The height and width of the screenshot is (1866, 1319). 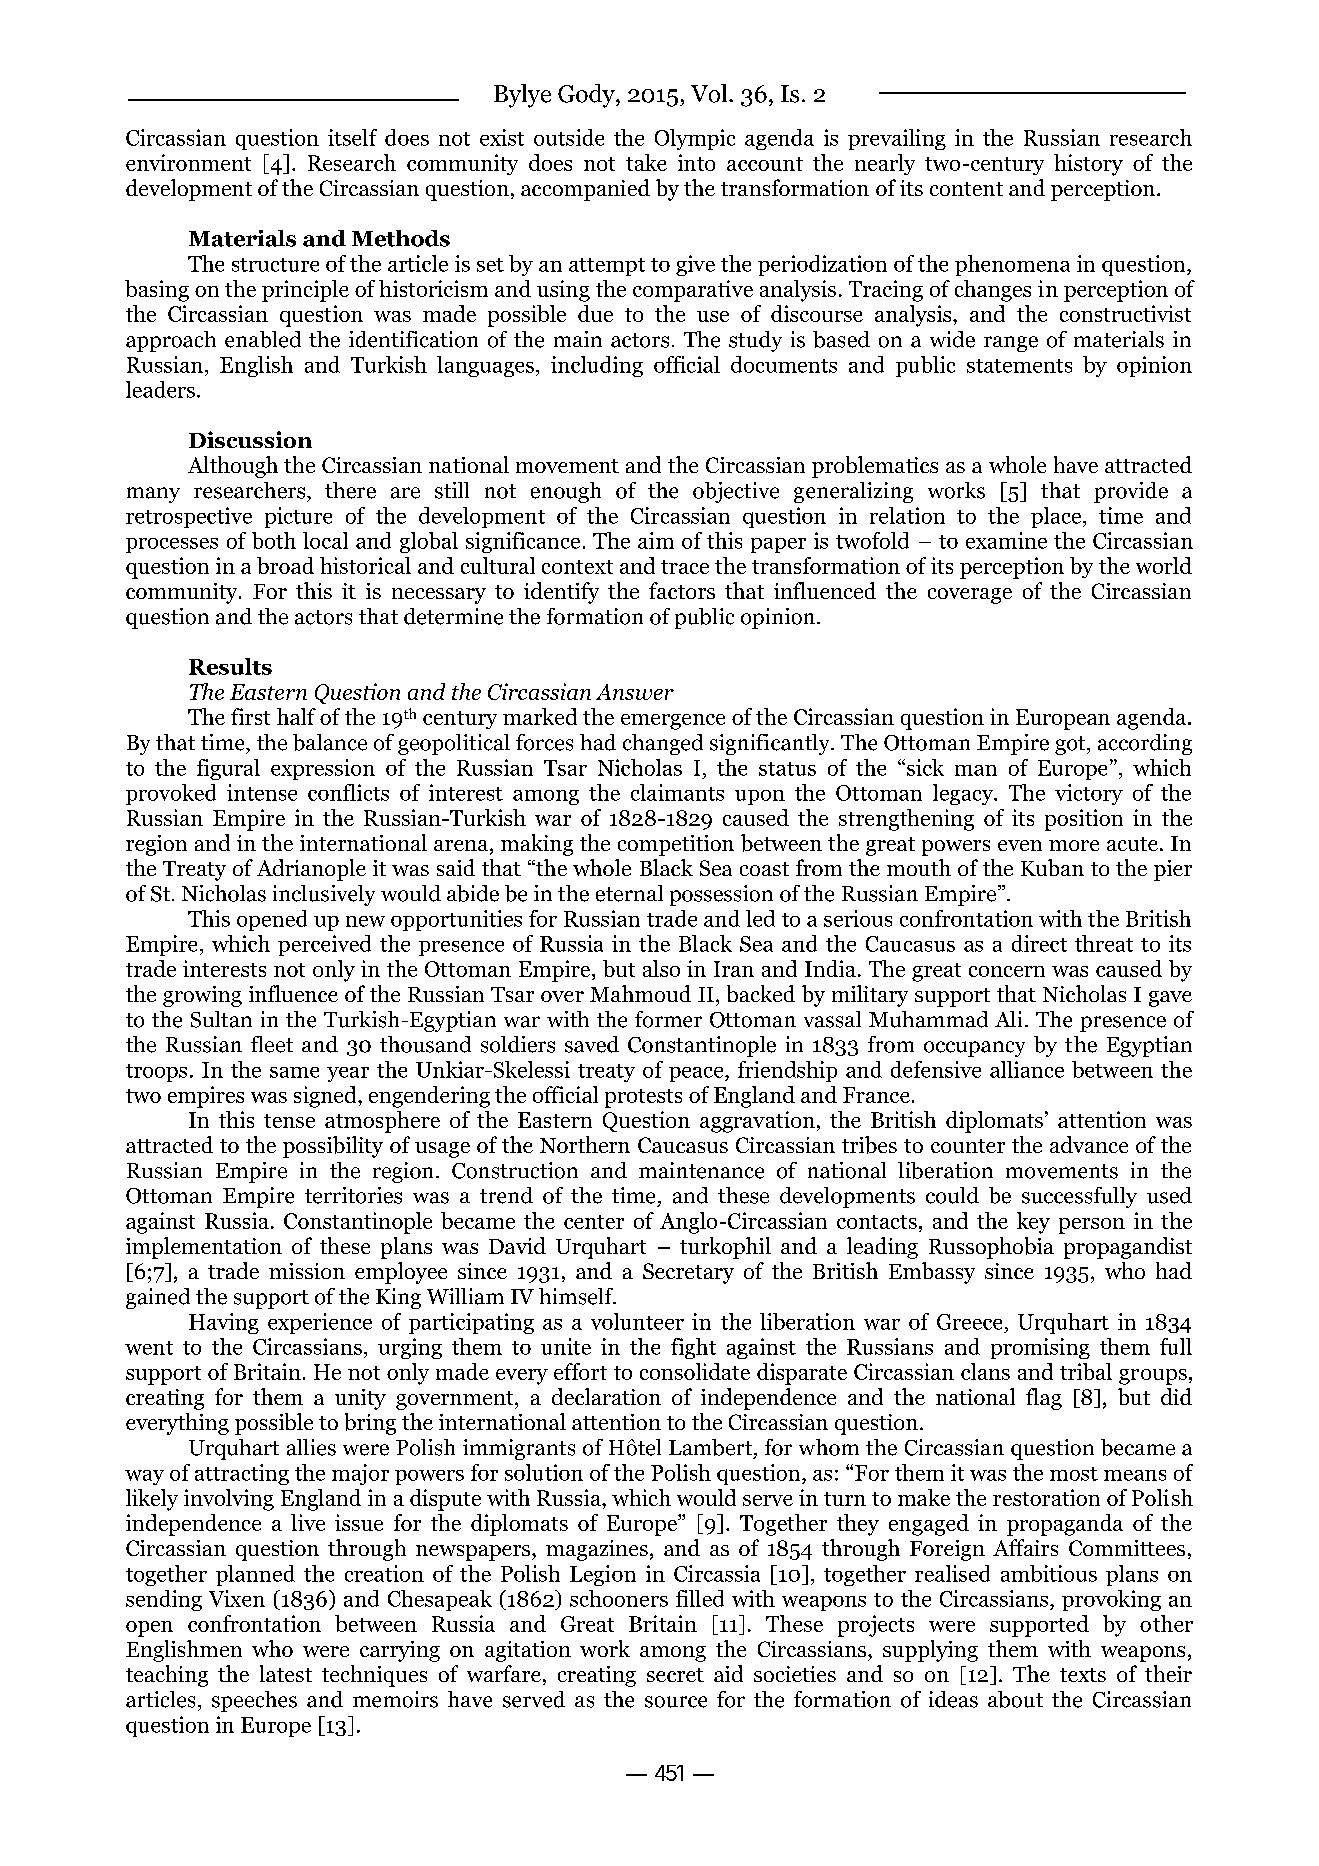 I want to click on got, so click(x=1071, y=745).
